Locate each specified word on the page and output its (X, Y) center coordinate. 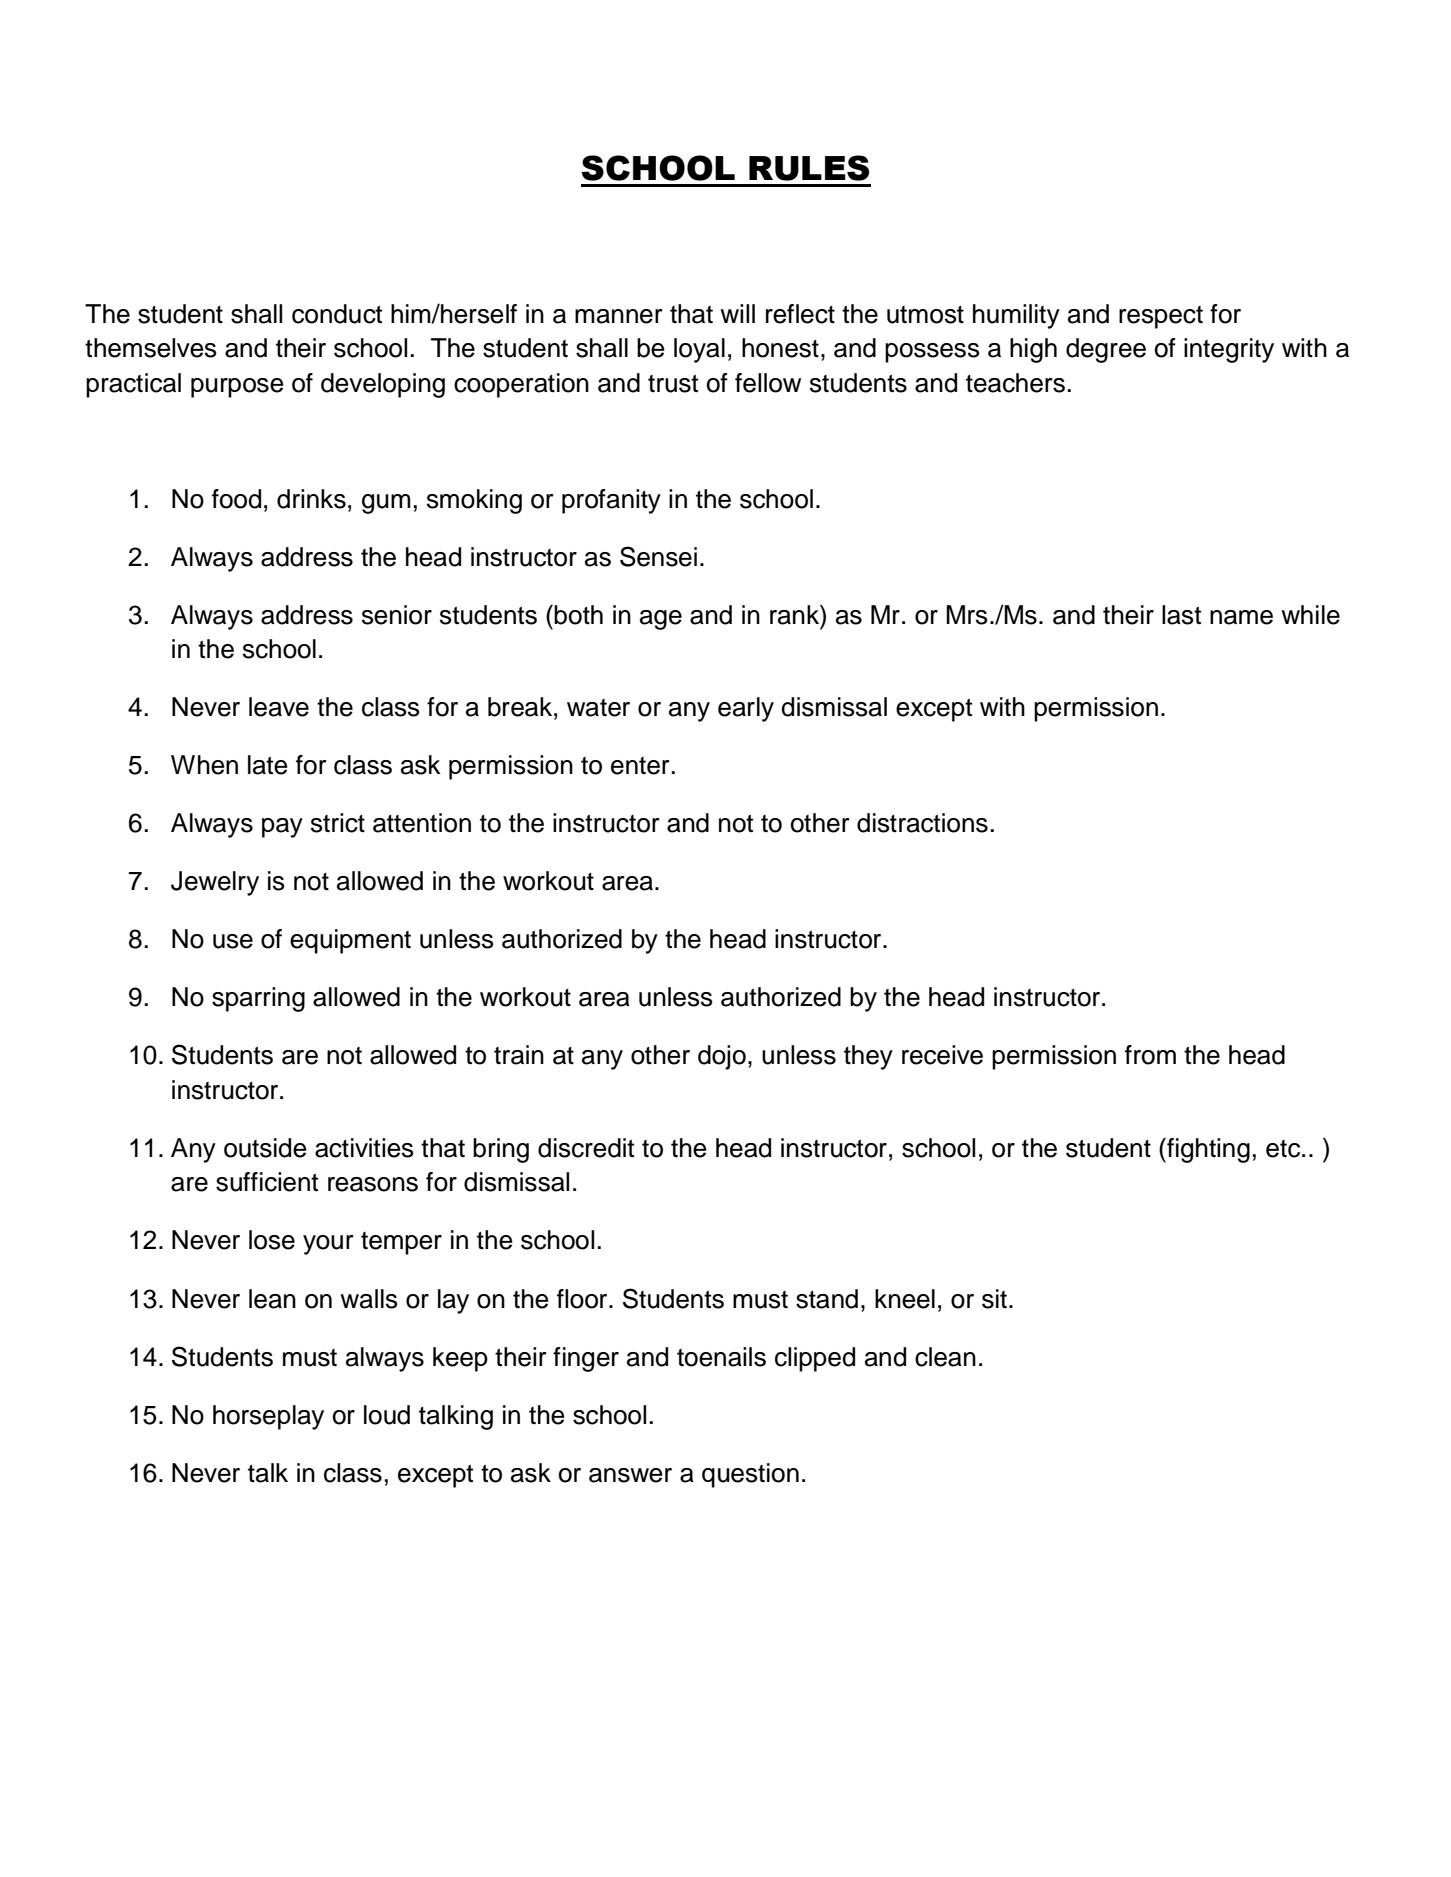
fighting (1207, 1150)
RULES (809, 168)
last (1181, 615)
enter (640, 766)
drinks (311, 499)
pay (282, 828)
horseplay (268, 1417)
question (750, 1475)
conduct (337, 314)
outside (265, 1148)
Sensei (658, 556)
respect (1161, 317)
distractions (922, 823)
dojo (722, 1057)
